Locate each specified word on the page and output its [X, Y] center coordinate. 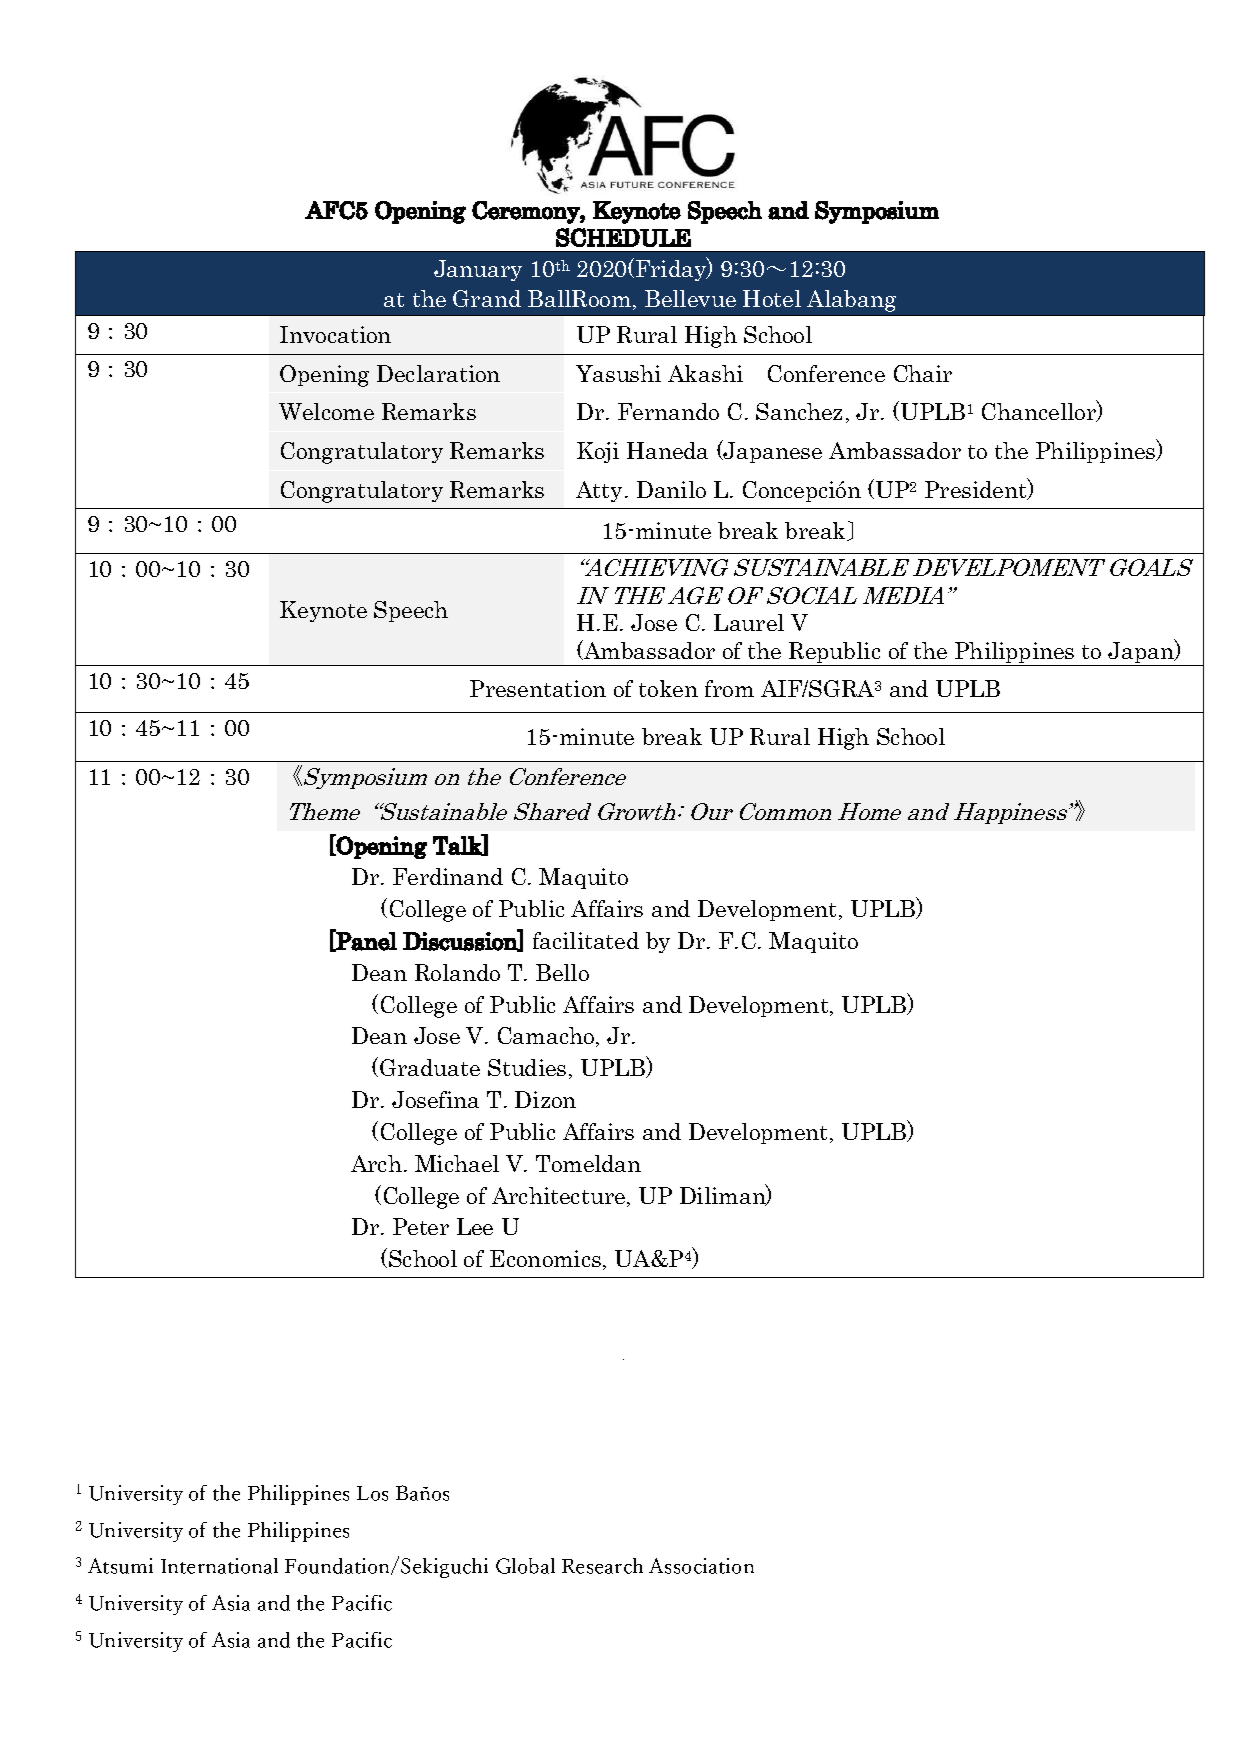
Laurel [749, 622]
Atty [601, 491]
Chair [923, 373]
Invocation [335, 334]
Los [372, 1493]
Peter [421, 1226]
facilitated [586, 940]
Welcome [326, 411]
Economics [545, 1258]
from [729, 688]
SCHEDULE [623, 237]
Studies [527, 1067]
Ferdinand [448, 876]
